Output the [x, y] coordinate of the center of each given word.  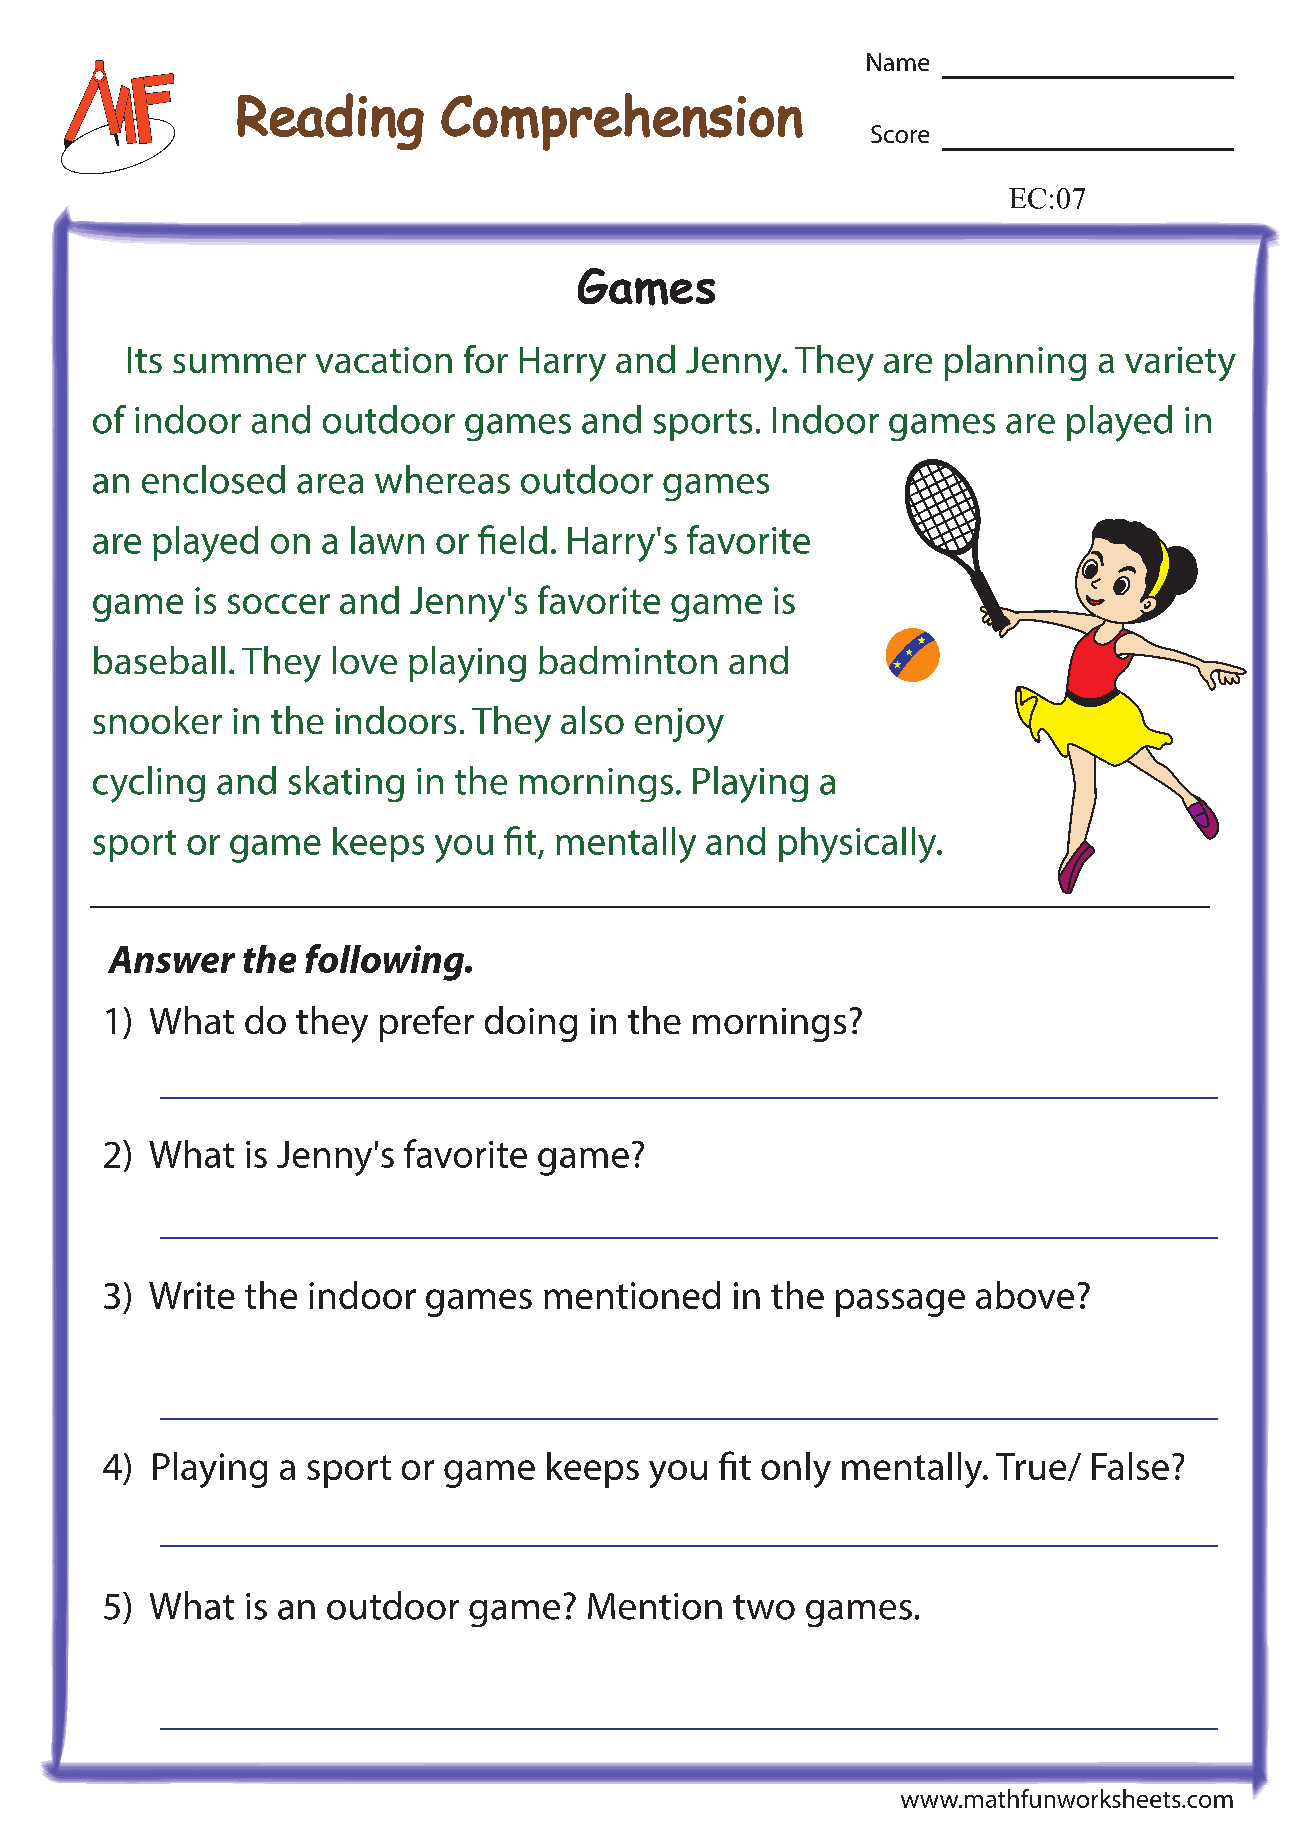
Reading [330, 121]
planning [1015, 363]
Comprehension [622, 122]
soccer [279, 604]
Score [900, 134]
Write [192, 1295]
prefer [427, 1024]
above [1025, 1295]
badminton [628, 660]
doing [531, 1024]
